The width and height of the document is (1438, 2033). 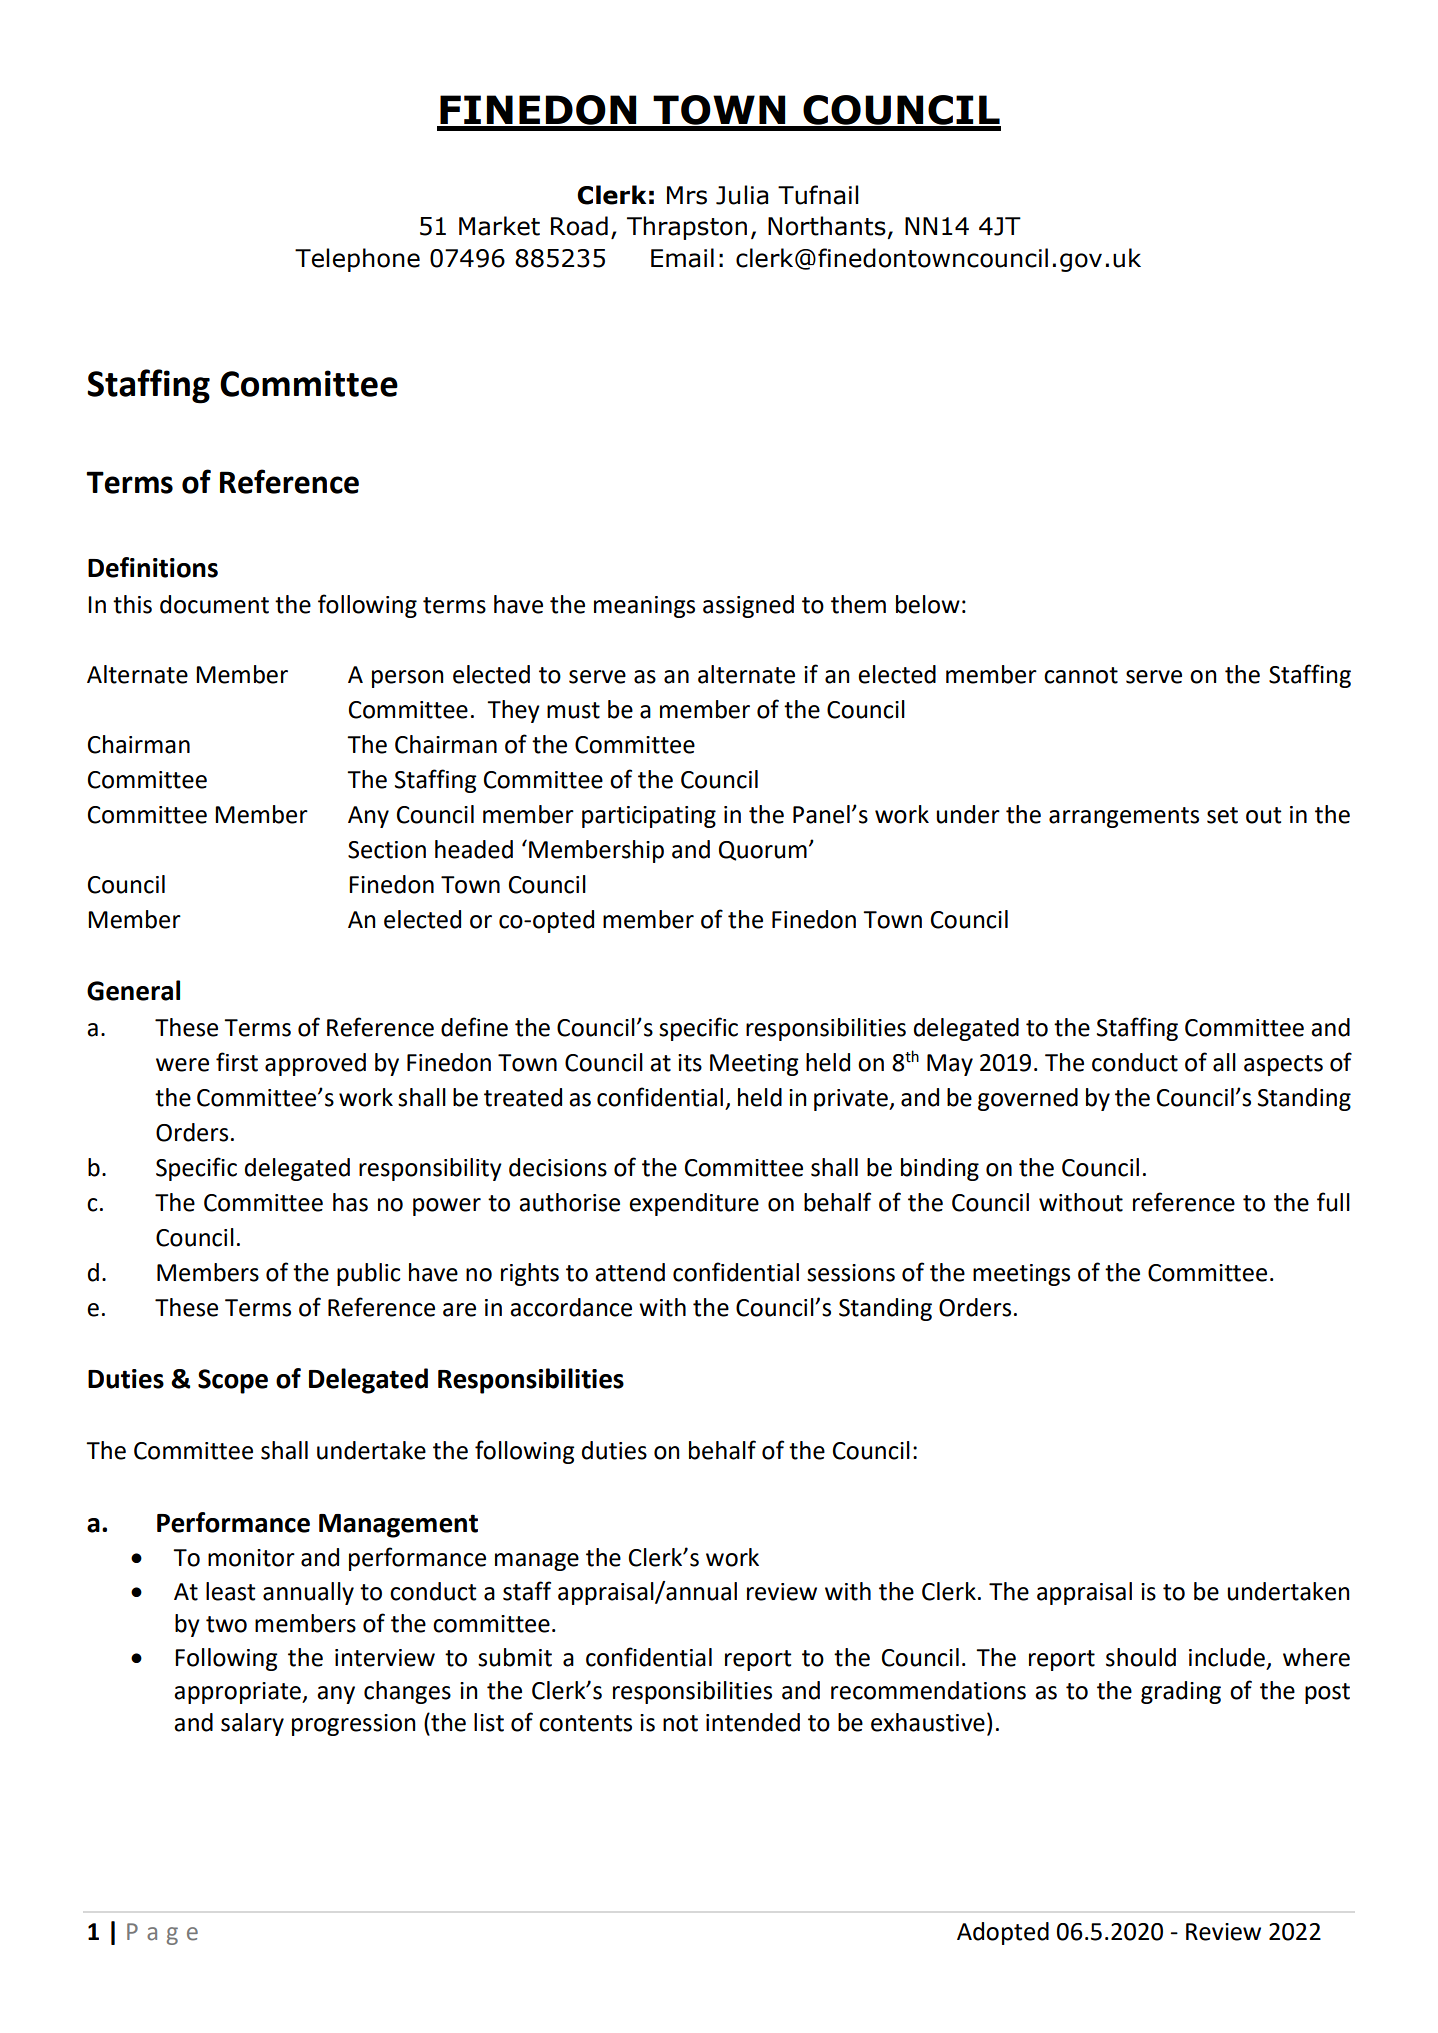 What do you see at coordinates (238, 1693) in the document?
I see `appropriate` at bounding box center [238, 1693].
